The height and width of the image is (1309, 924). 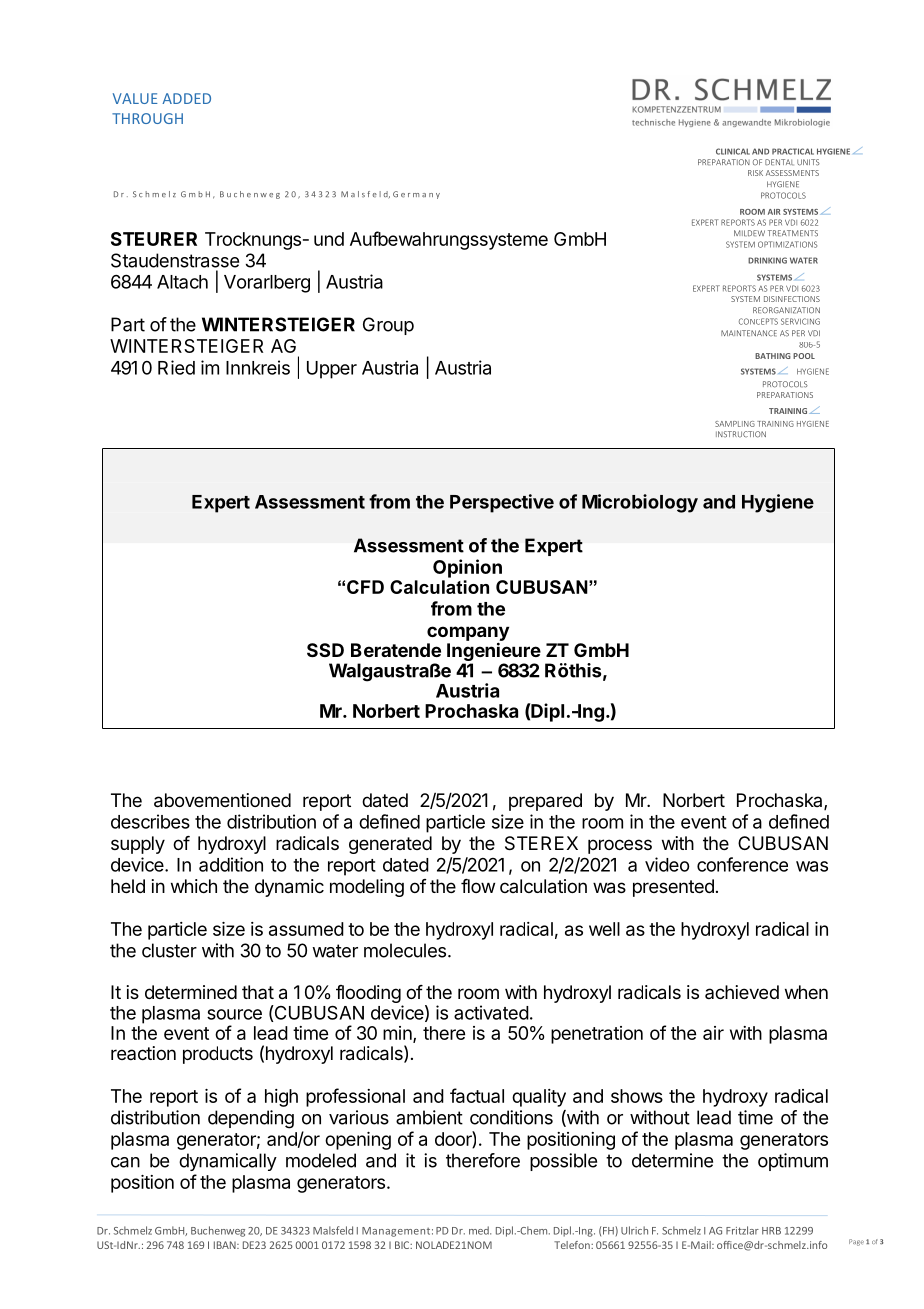 What do you see at coordinates (640, 503) in the image?
I see `Microbiology` at bounding box center [640, 503].
